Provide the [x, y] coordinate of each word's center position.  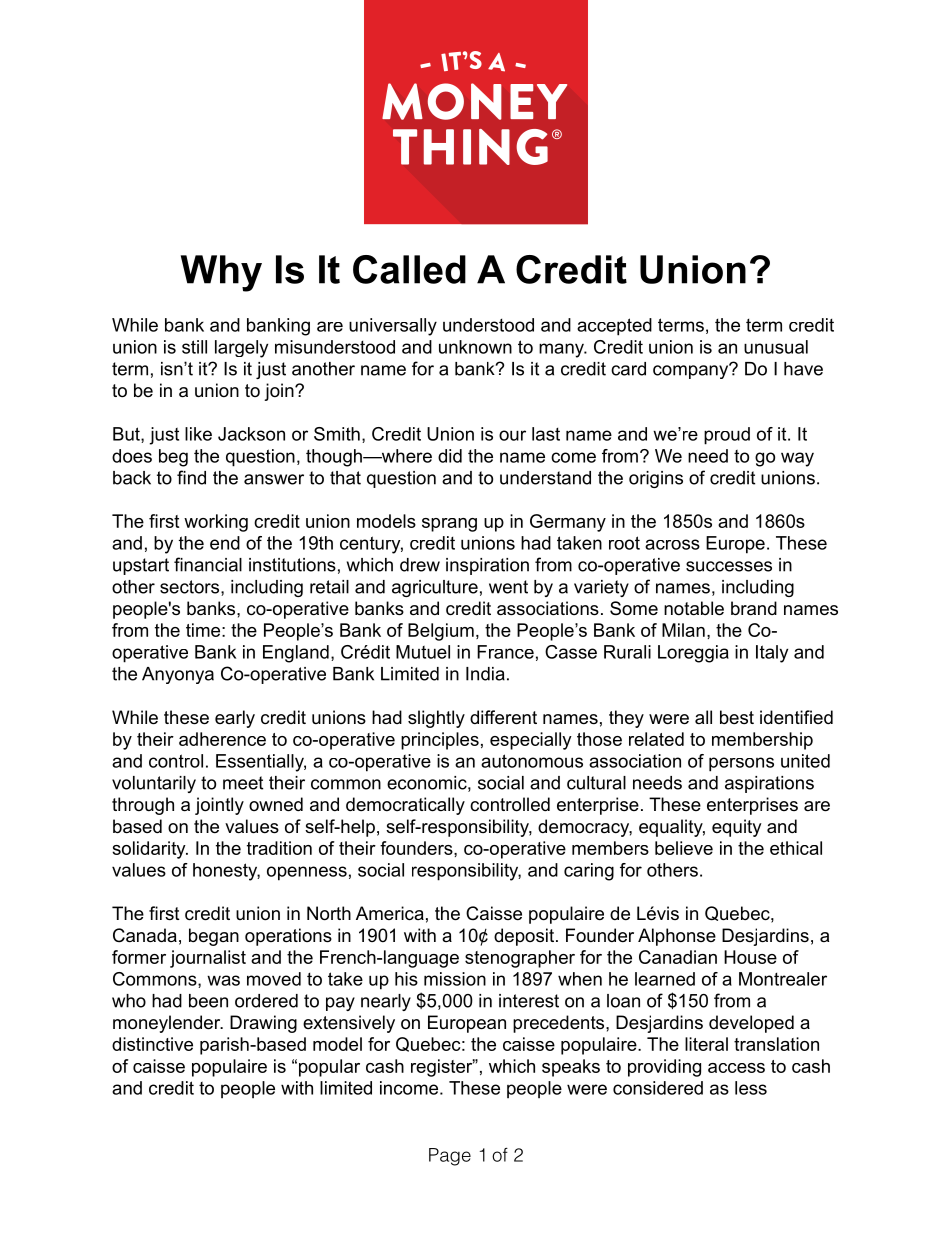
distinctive [152, 1044]
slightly [436, 719]
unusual [776, 347]
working [216, 523]
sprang [449, 525]
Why [221, 273]
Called [409, 269]
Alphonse [677, 937]
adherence [222, 739]
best [737, 717]
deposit [524, 937]
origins [656, 479]
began [214, 937]
